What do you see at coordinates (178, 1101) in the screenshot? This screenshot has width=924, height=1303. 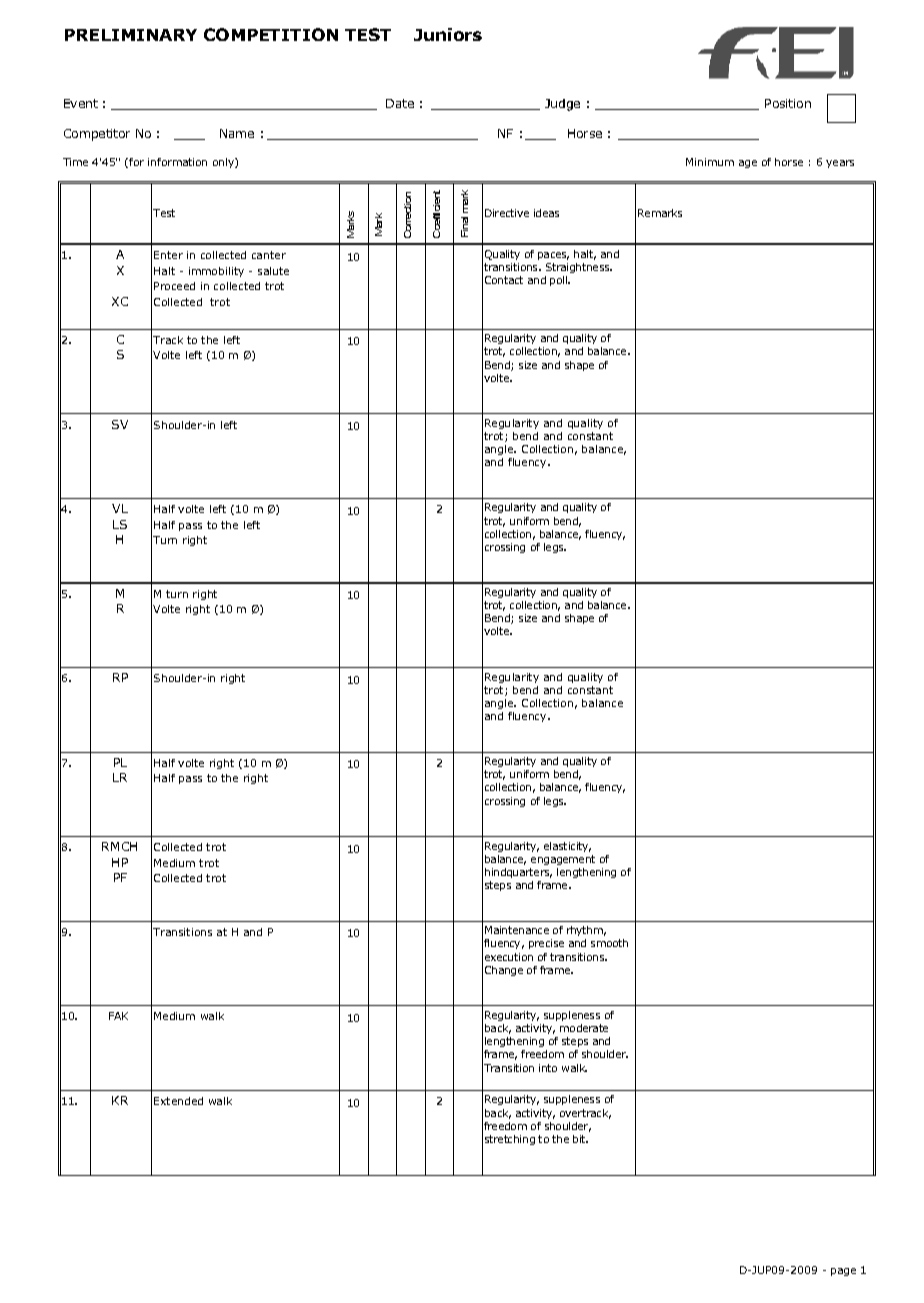 I see `Extended` at bounding box center [178, 1101].
